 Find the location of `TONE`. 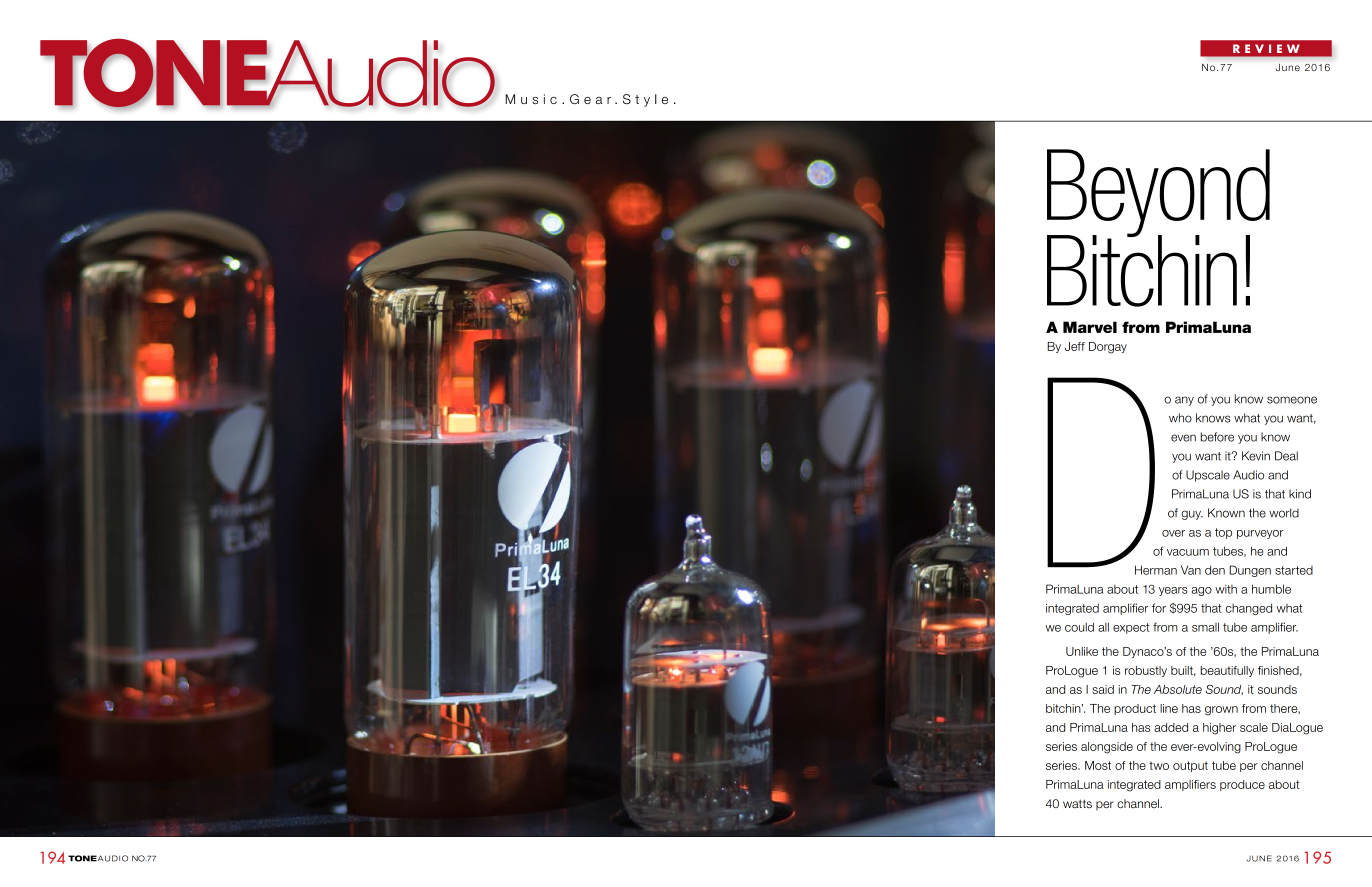

TONE is located at coordinates (82, 858).
